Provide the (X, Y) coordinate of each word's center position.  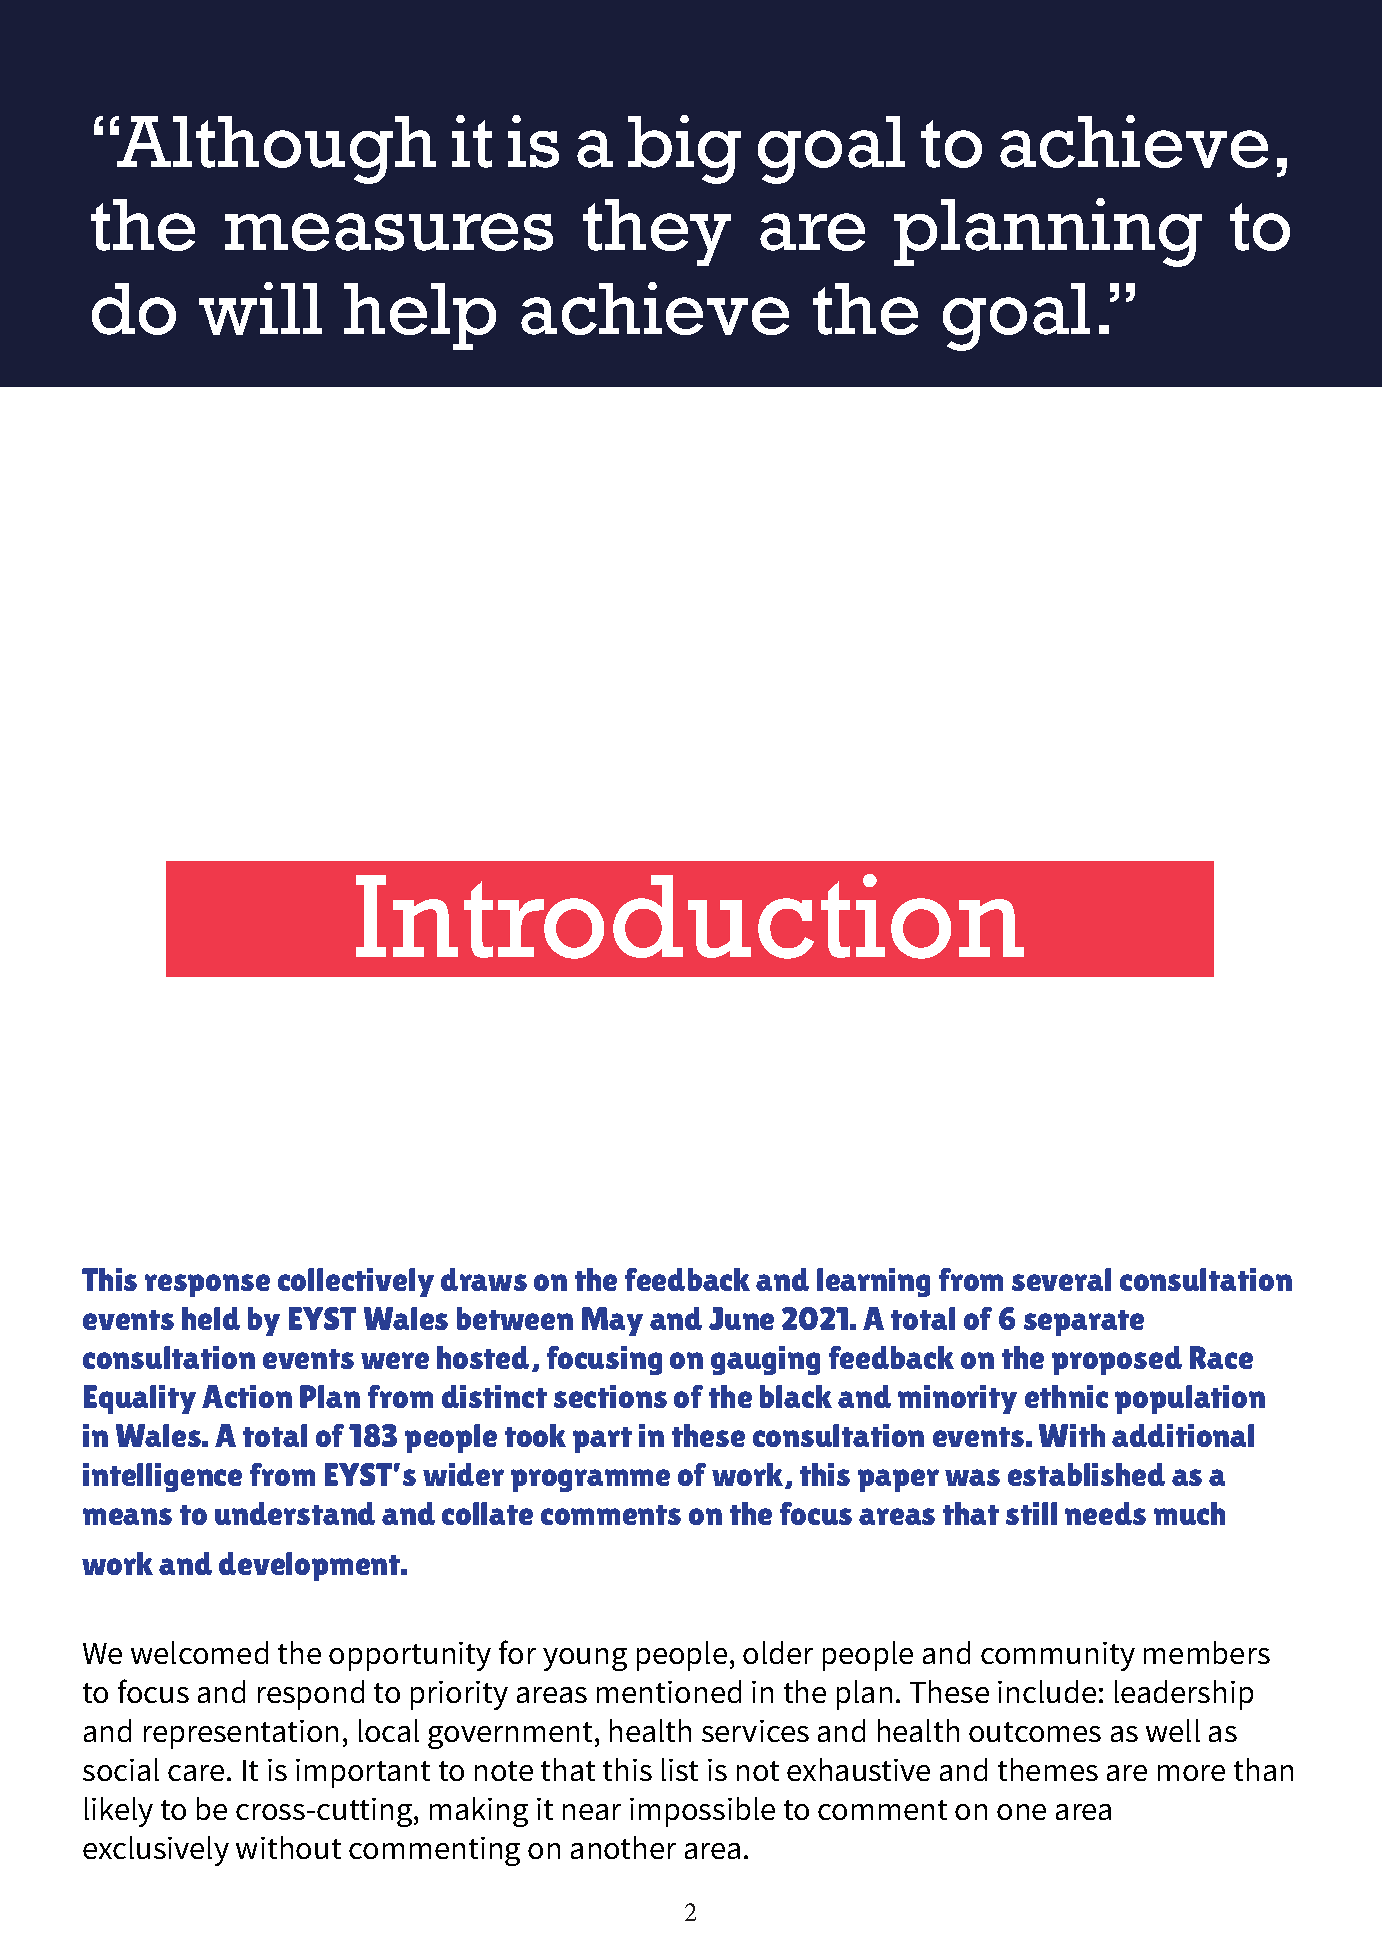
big (684, 149)
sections (610, 1396)
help (420, 316)
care (196, 1773)
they (657, 232)
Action (247, 1396)
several (1061, 1279)
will (260, 308)
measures (389, 232)
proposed (1117, 1360)
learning (873, 1282)
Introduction (690, 916)
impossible (702, 1812)
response (207, 1285)
